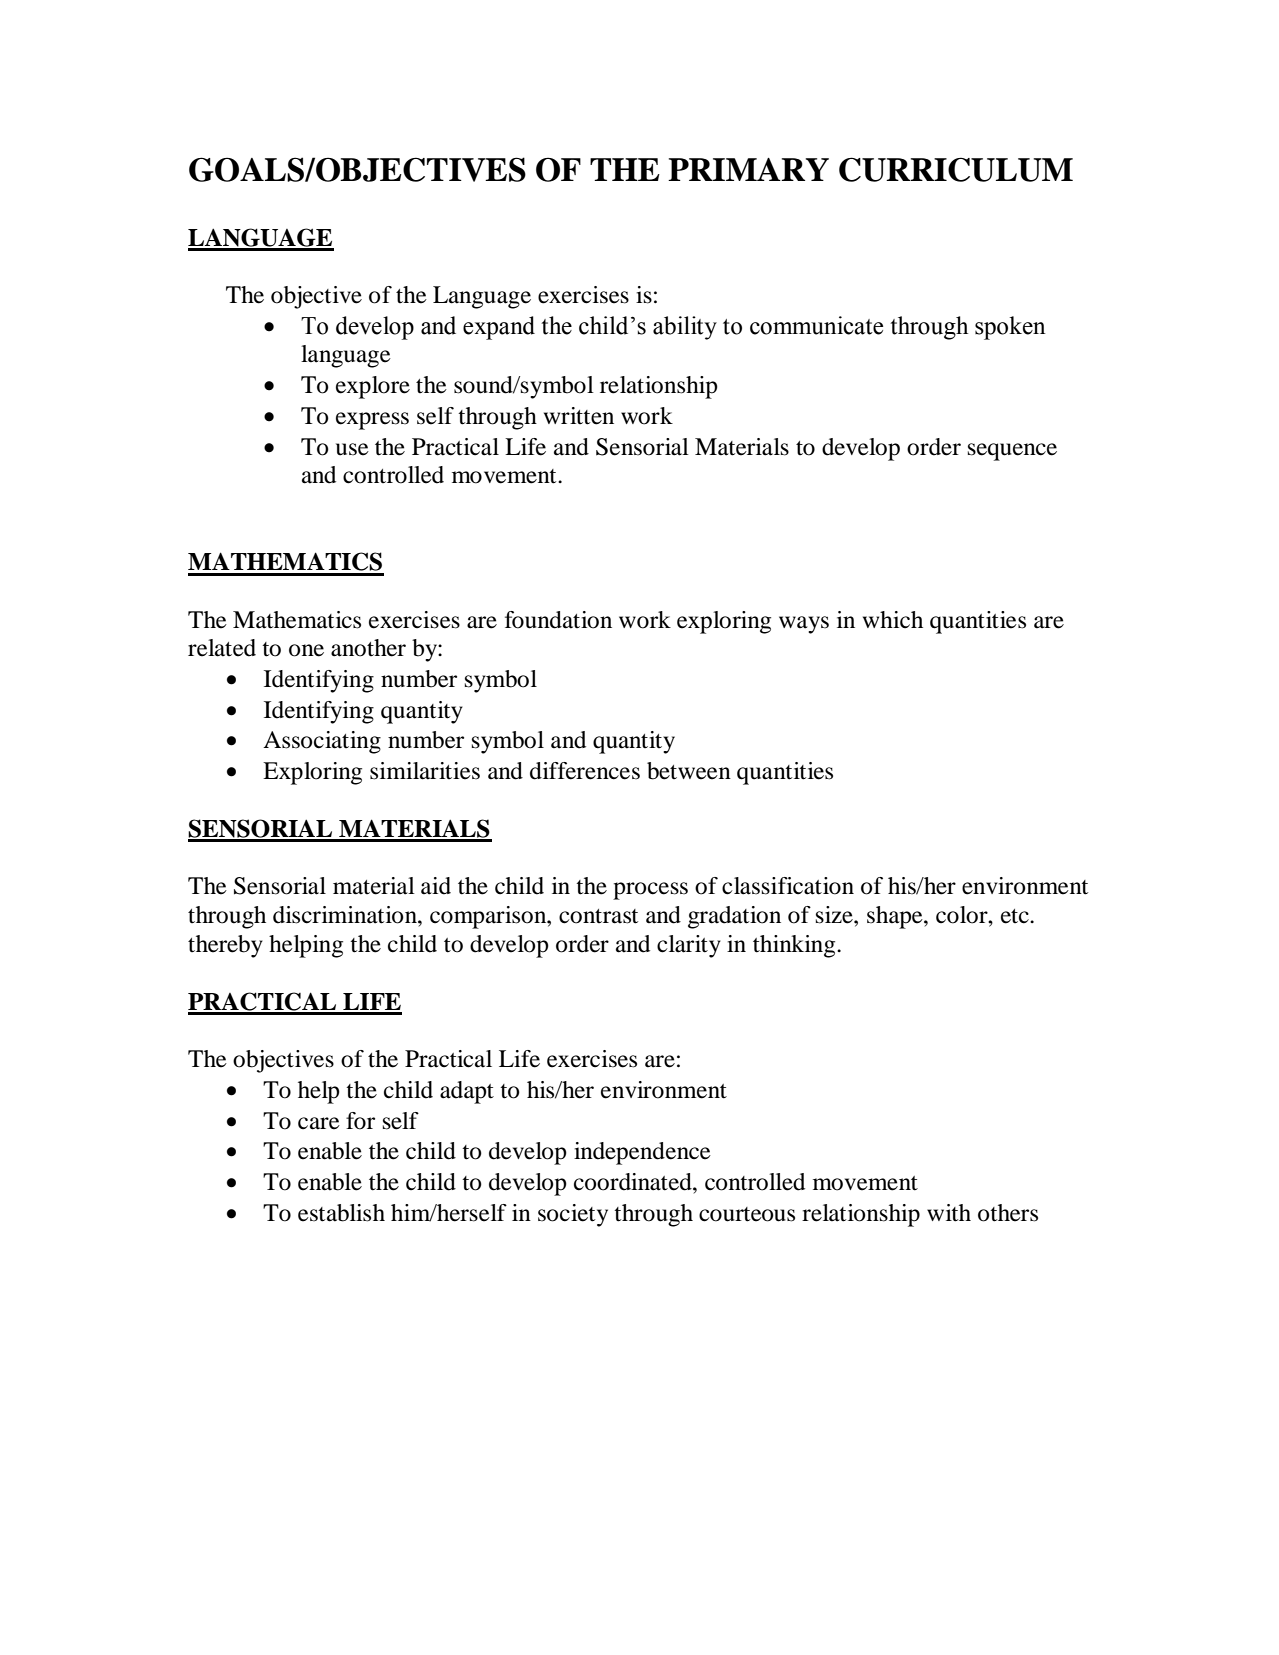 The height and width of the document is (1655, 1279). I want to click on size, so click(835, 915).
